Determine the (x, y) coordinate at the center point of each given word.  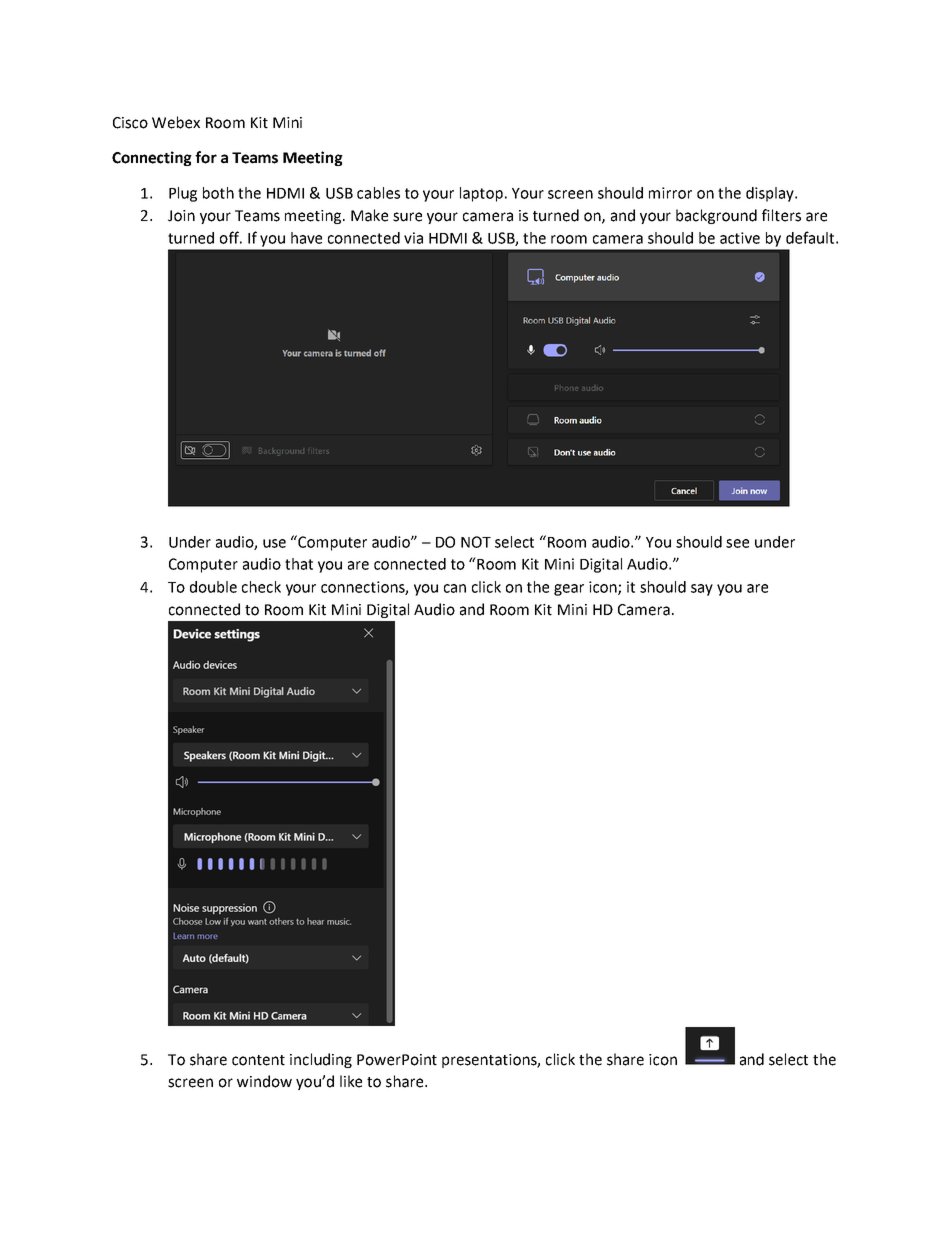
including (321, 1060)
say (702, 590)
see (737, 543)
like (351, 1081)
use (274, 543)
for (206, 157)
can (455, 588)
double (213, 587)
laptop (481, 194)
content (258, 1060)
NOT (476, 542)
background (716, 216)
